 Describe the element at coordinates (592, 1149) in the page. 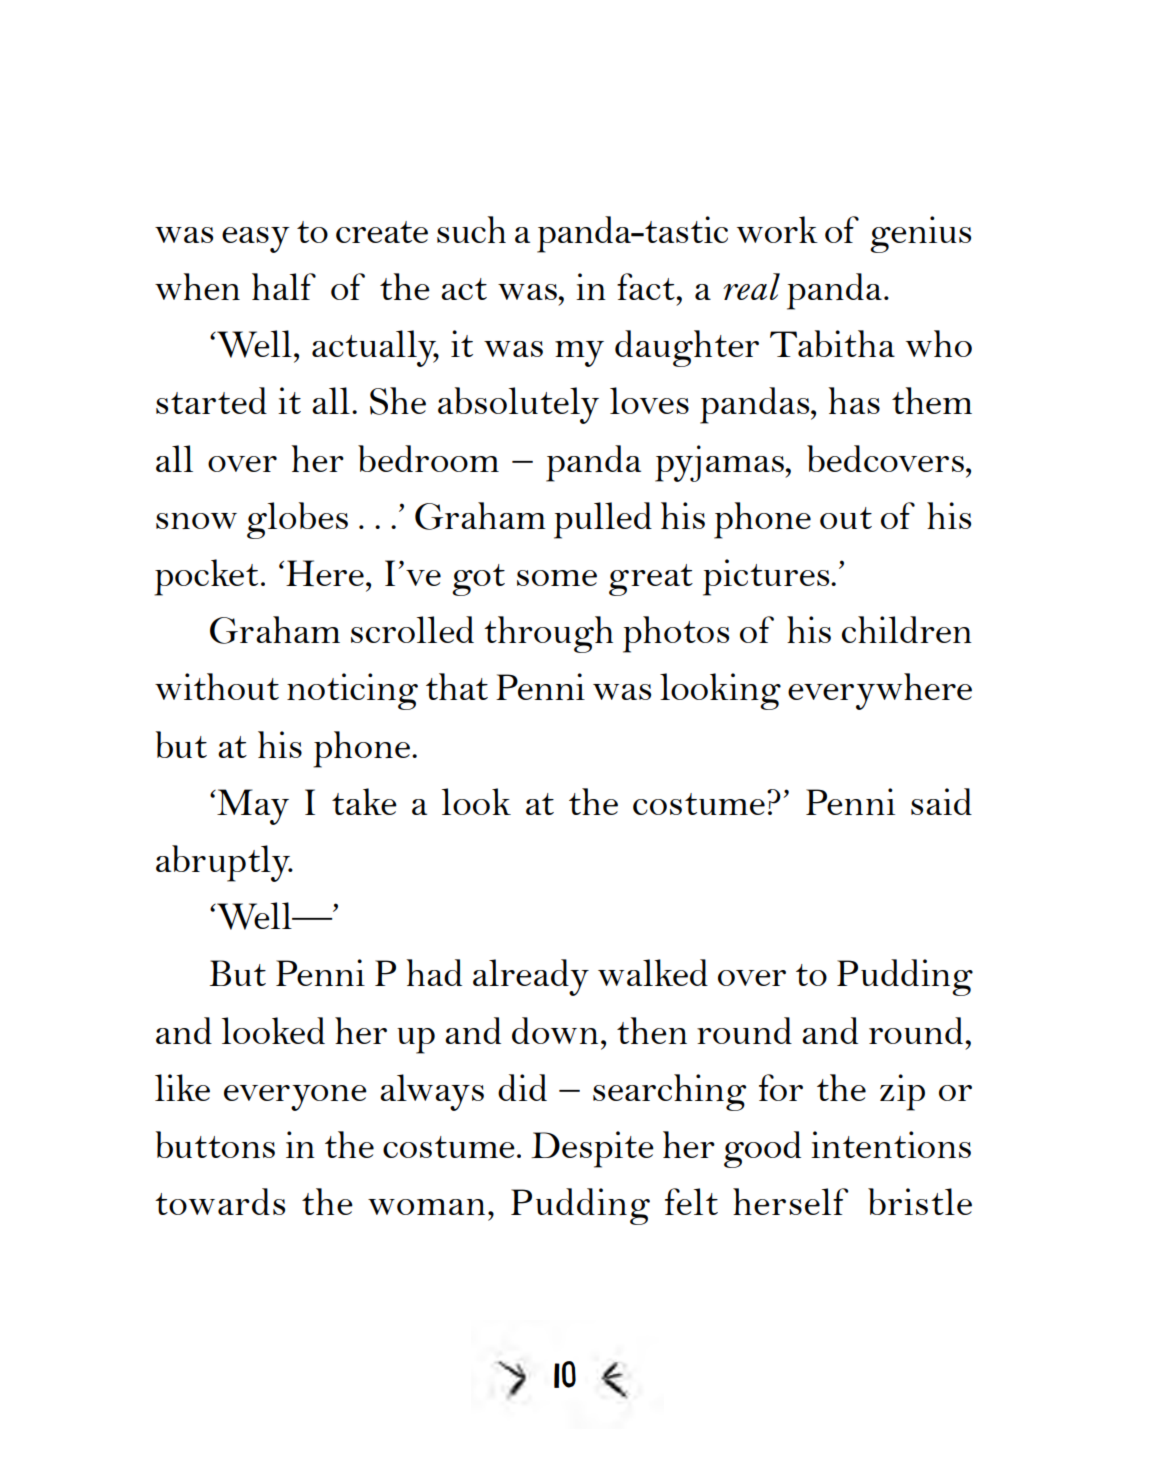

I see `Despite` at that location.
